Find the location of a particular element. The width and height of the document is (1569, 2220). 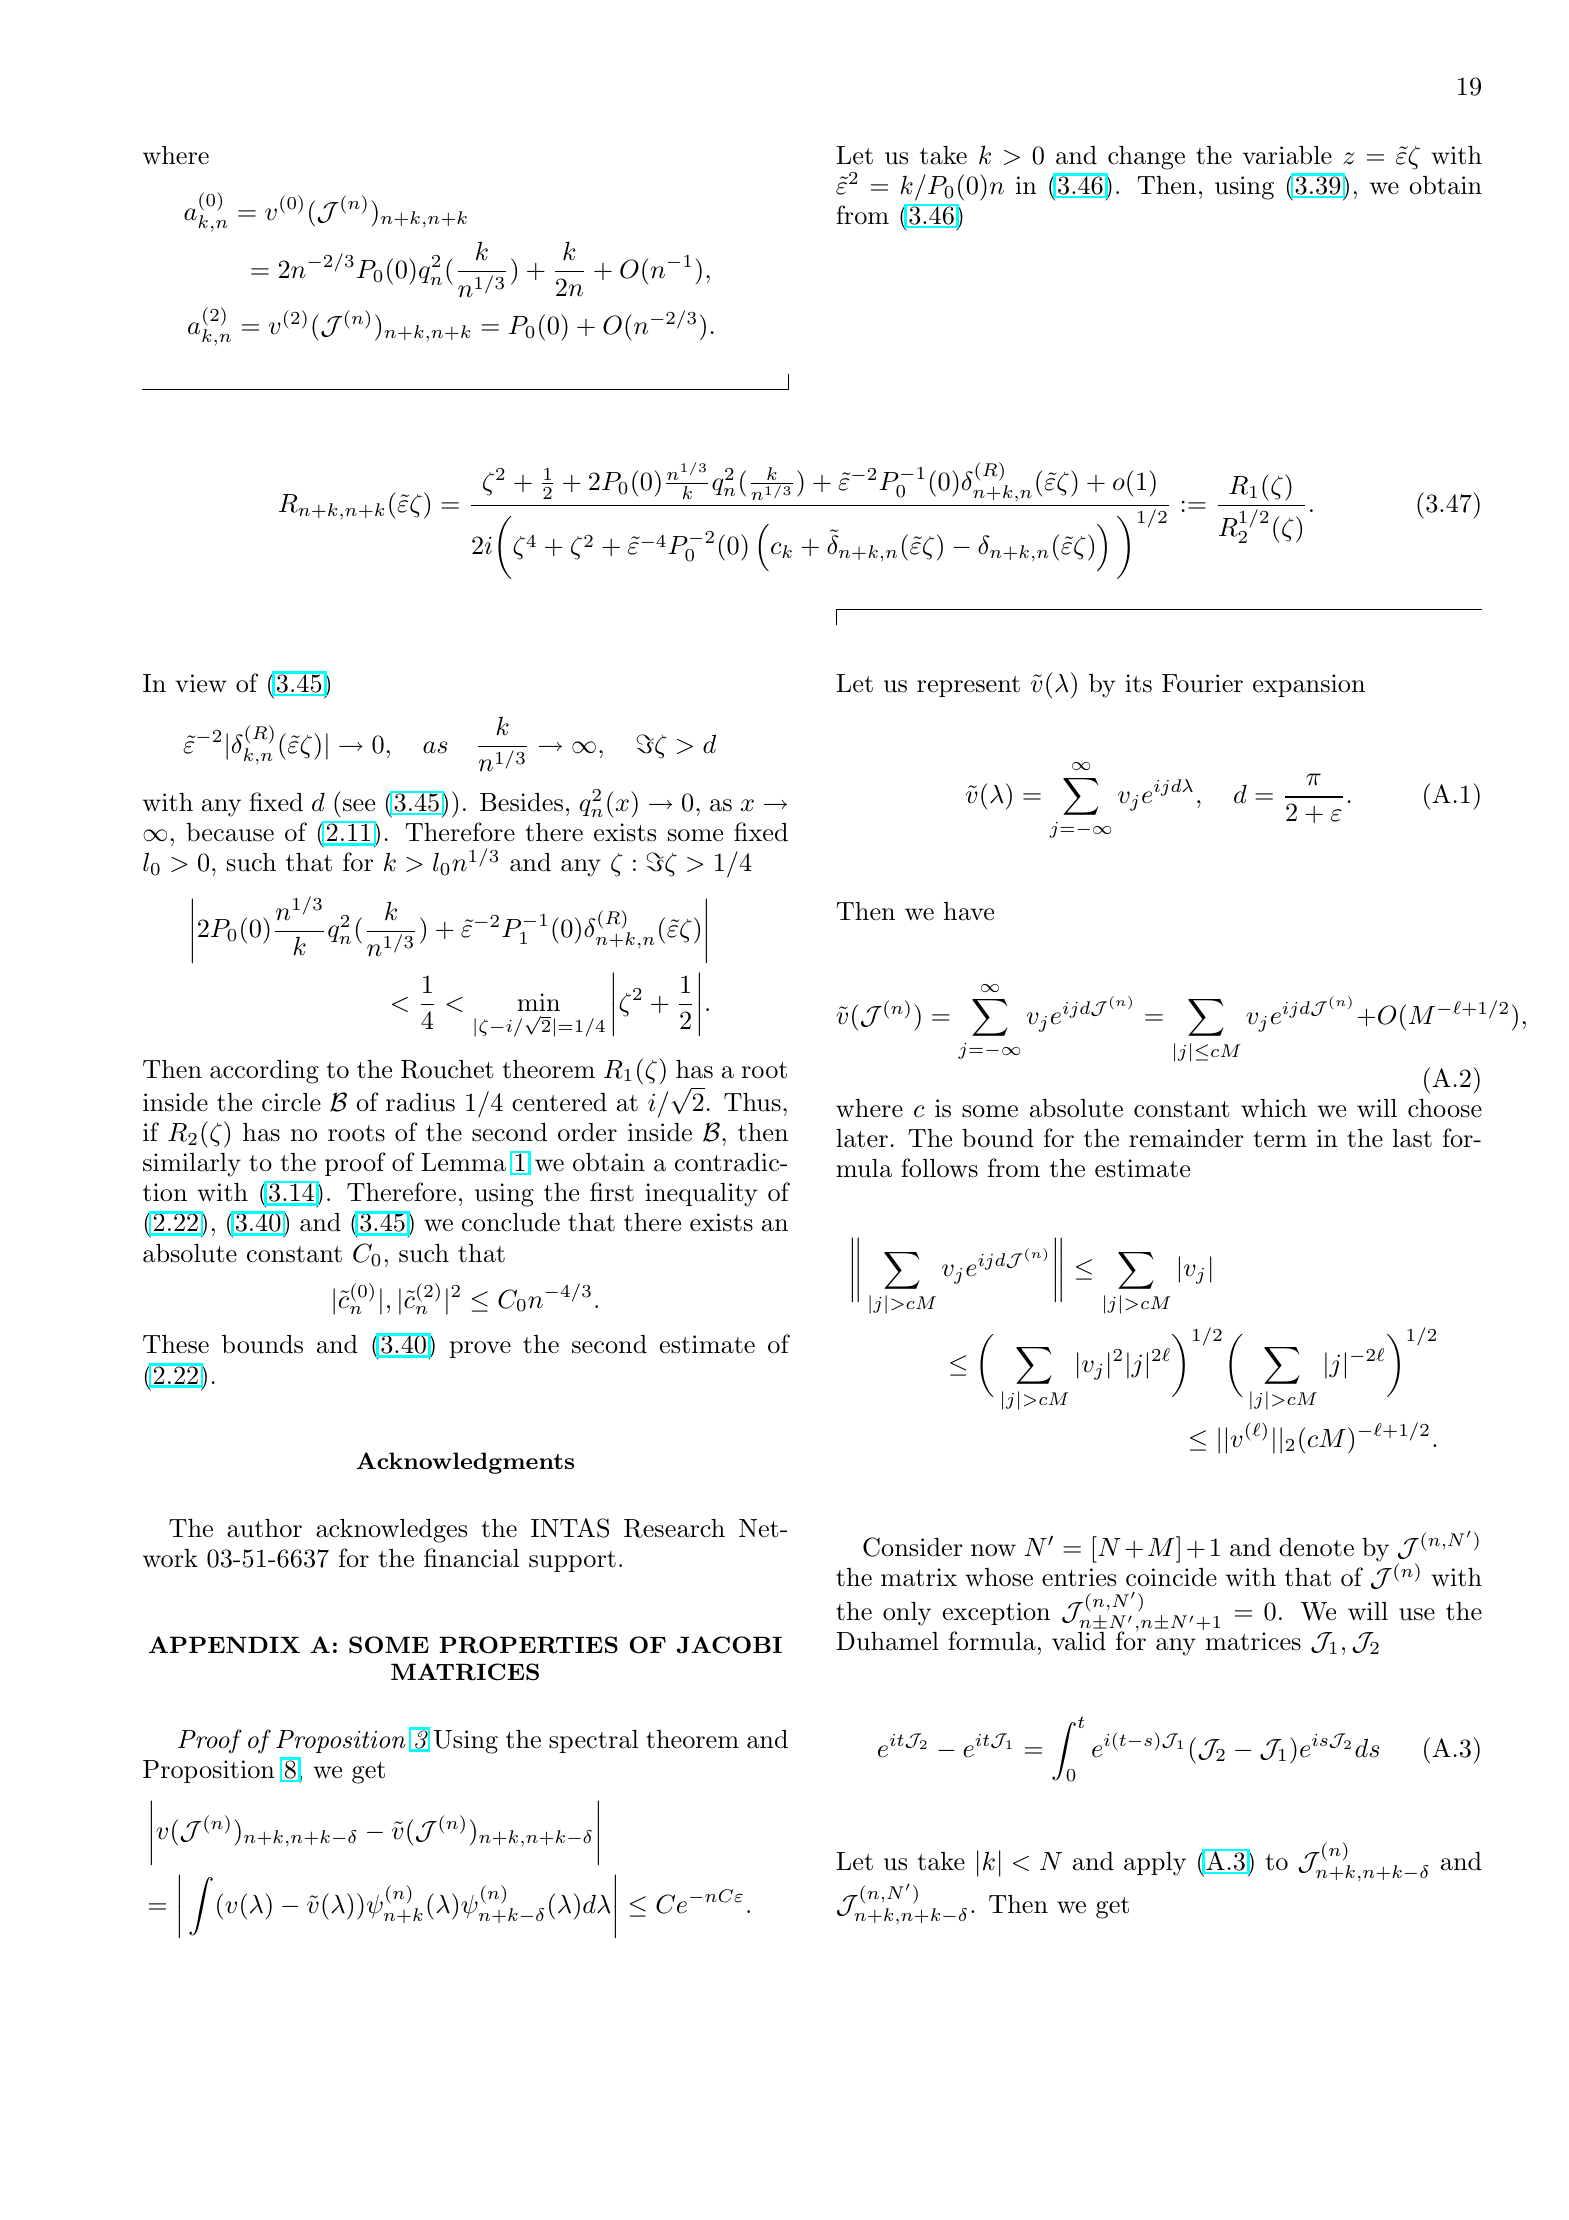

Thus is located at coordinates (752, 1102).
